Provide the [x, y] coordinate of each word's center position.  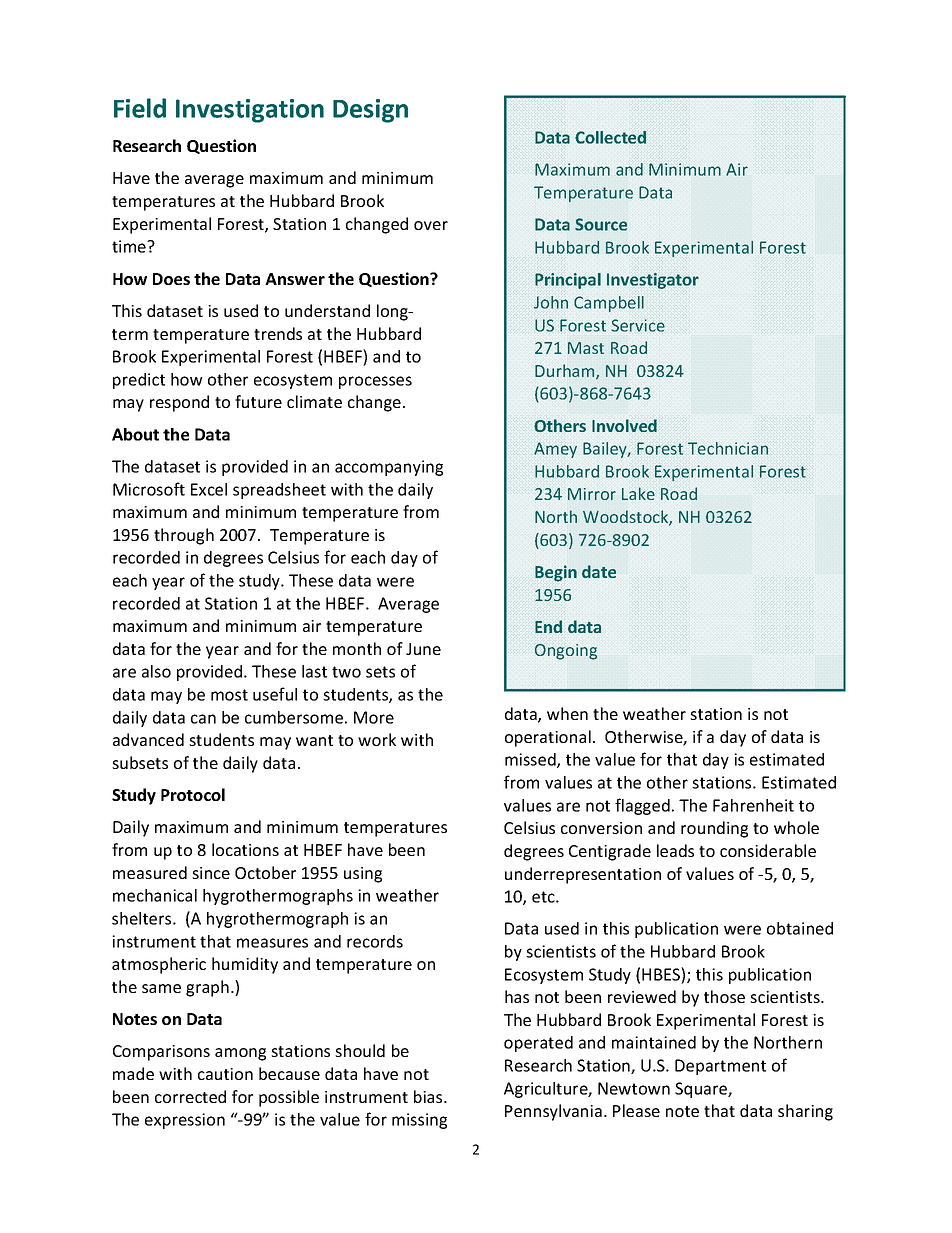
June [423, 649]
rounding [714, 829]
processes [375, 382]
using [363, 875]
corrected [190, 1096]
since [211, 873]
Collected [610, 137]
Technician [728, 448]
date [599, 571]
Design [370, 111]
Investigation [250, 111]
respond [179, 403]
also [156, 671]
